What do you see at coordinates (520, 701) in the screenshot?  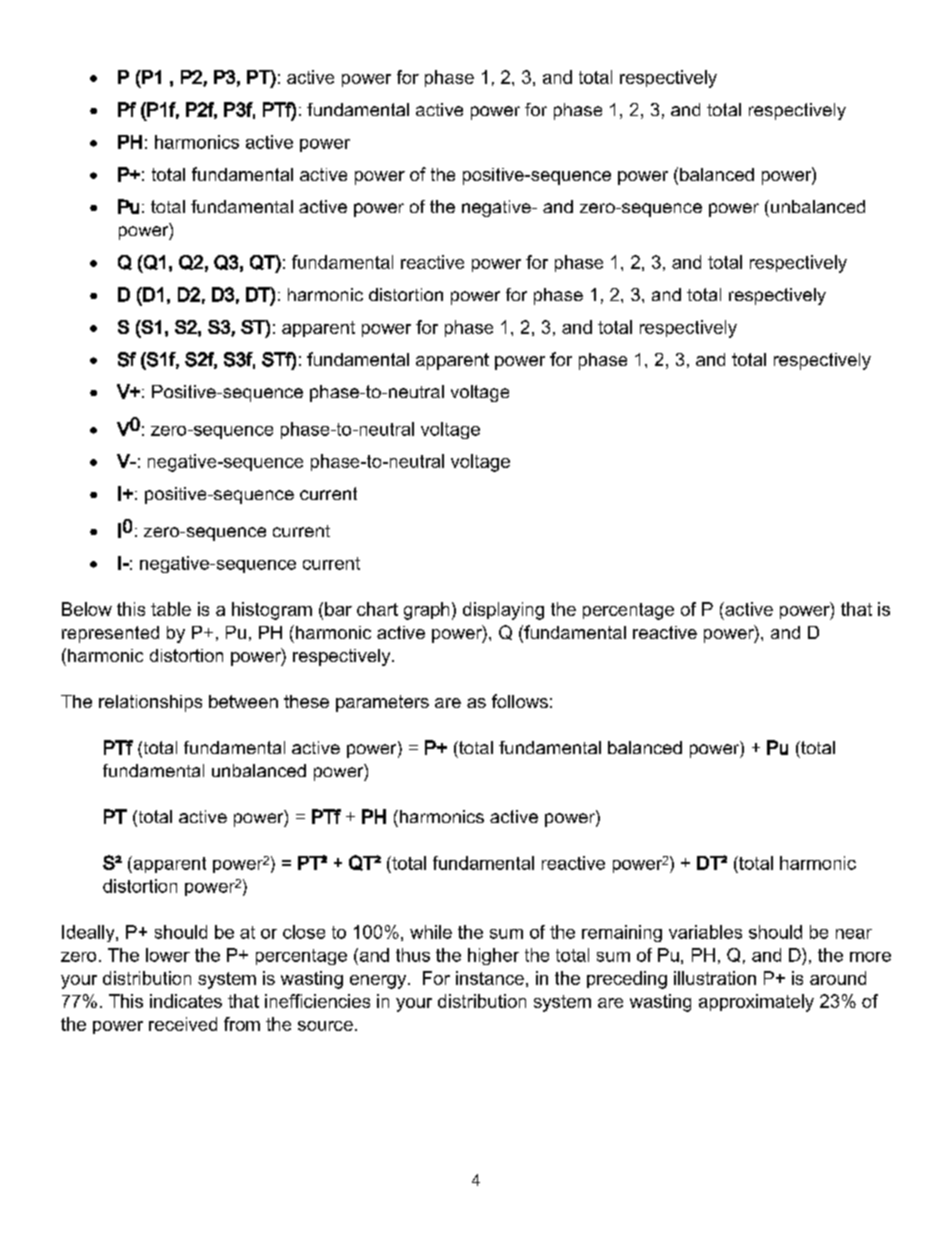 I see `follows` at bounding box center [520, 701].
